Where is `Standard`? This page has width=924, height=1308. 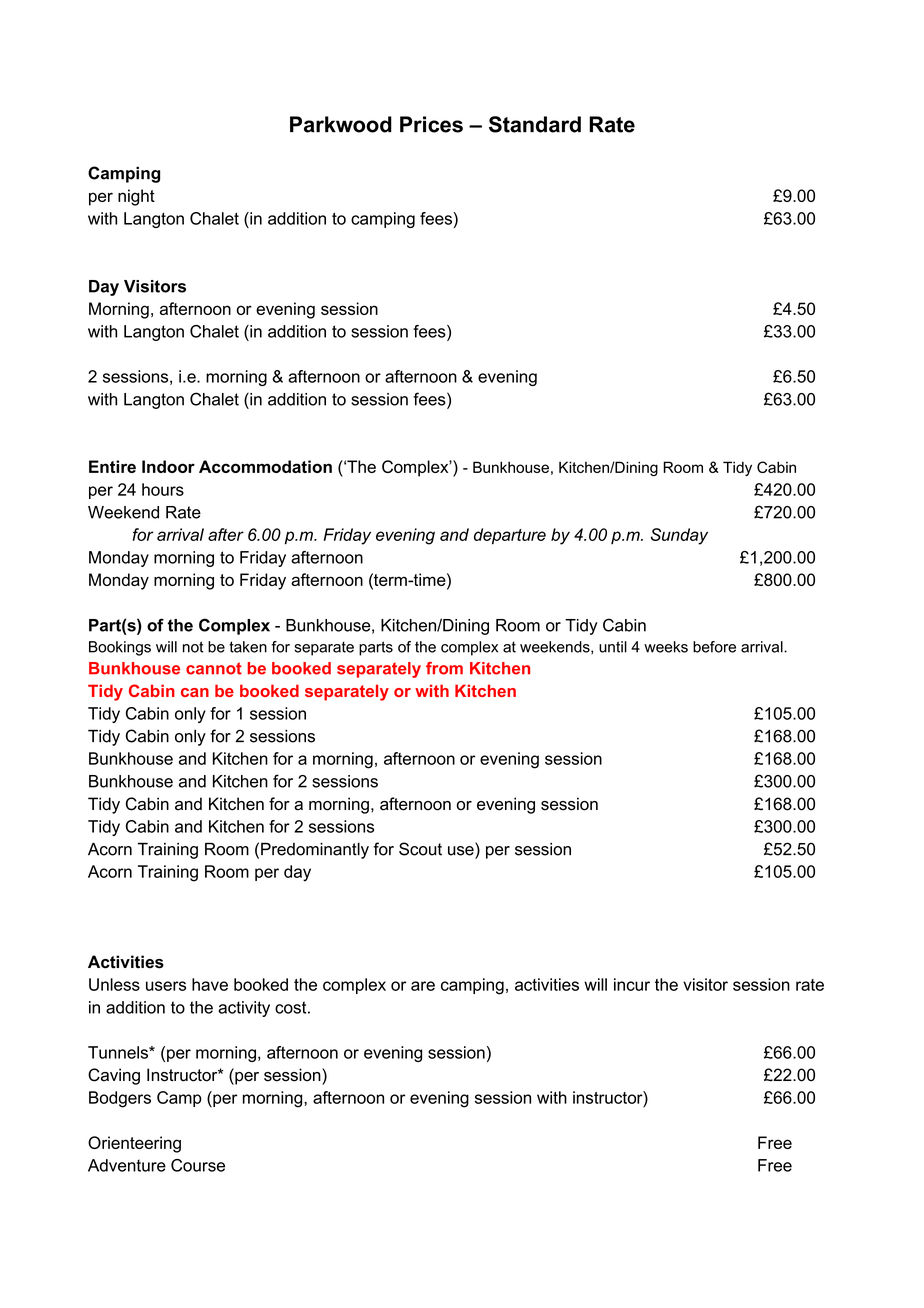
Standard is located at coordinates (535, 124).
